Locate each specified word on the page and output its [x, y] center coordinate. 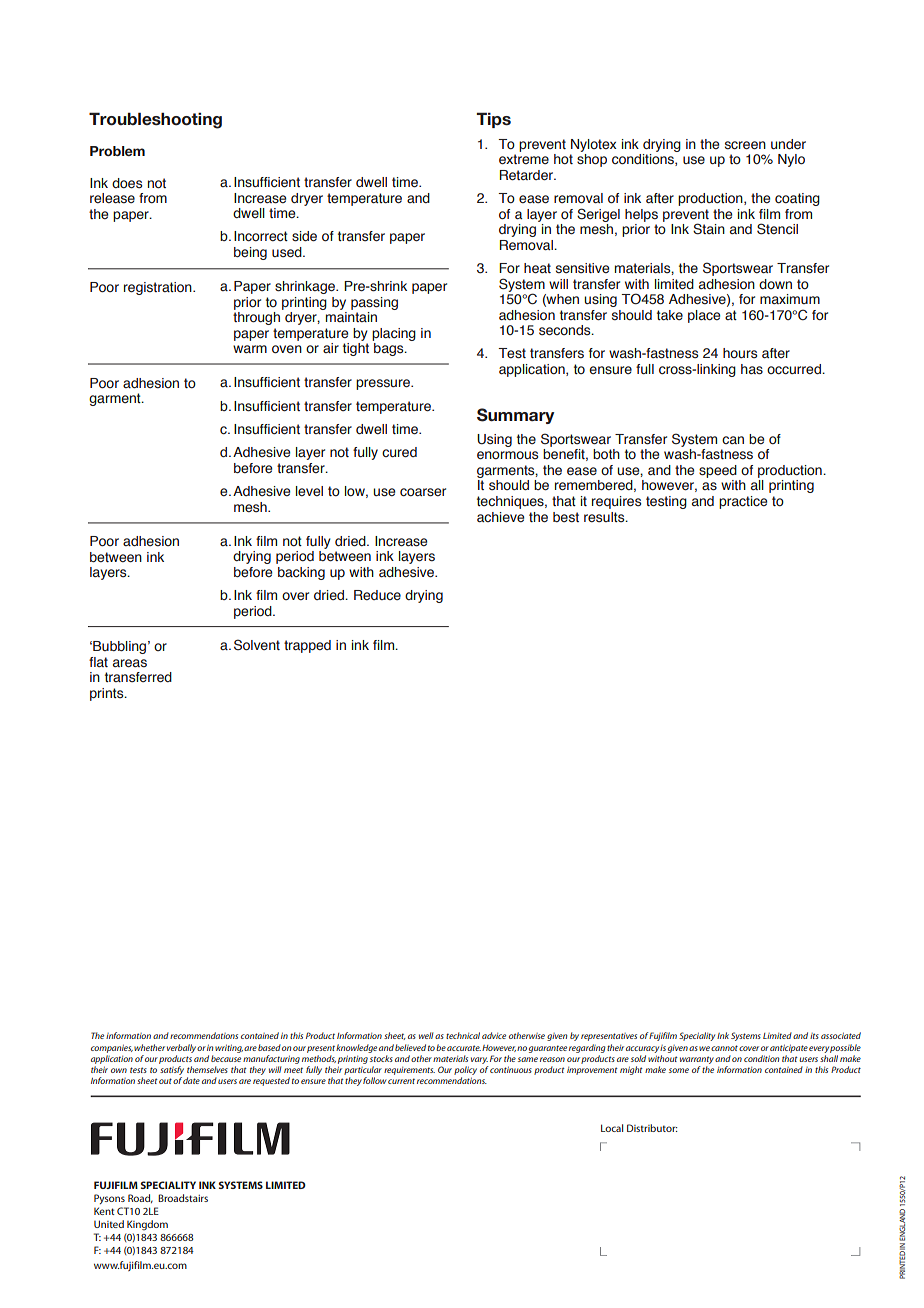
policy [465, 1072]
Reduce [377, 595]
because [226, 1058]
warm [250, 349]
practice [743, 502]
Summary [515, 416]
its [814, 1036]
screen [745, 145]
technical [463, 1035]
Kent [104, 1211]
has [752, 369]
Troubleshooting [155, 120]
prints [108, 694]
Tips [493, 120]
